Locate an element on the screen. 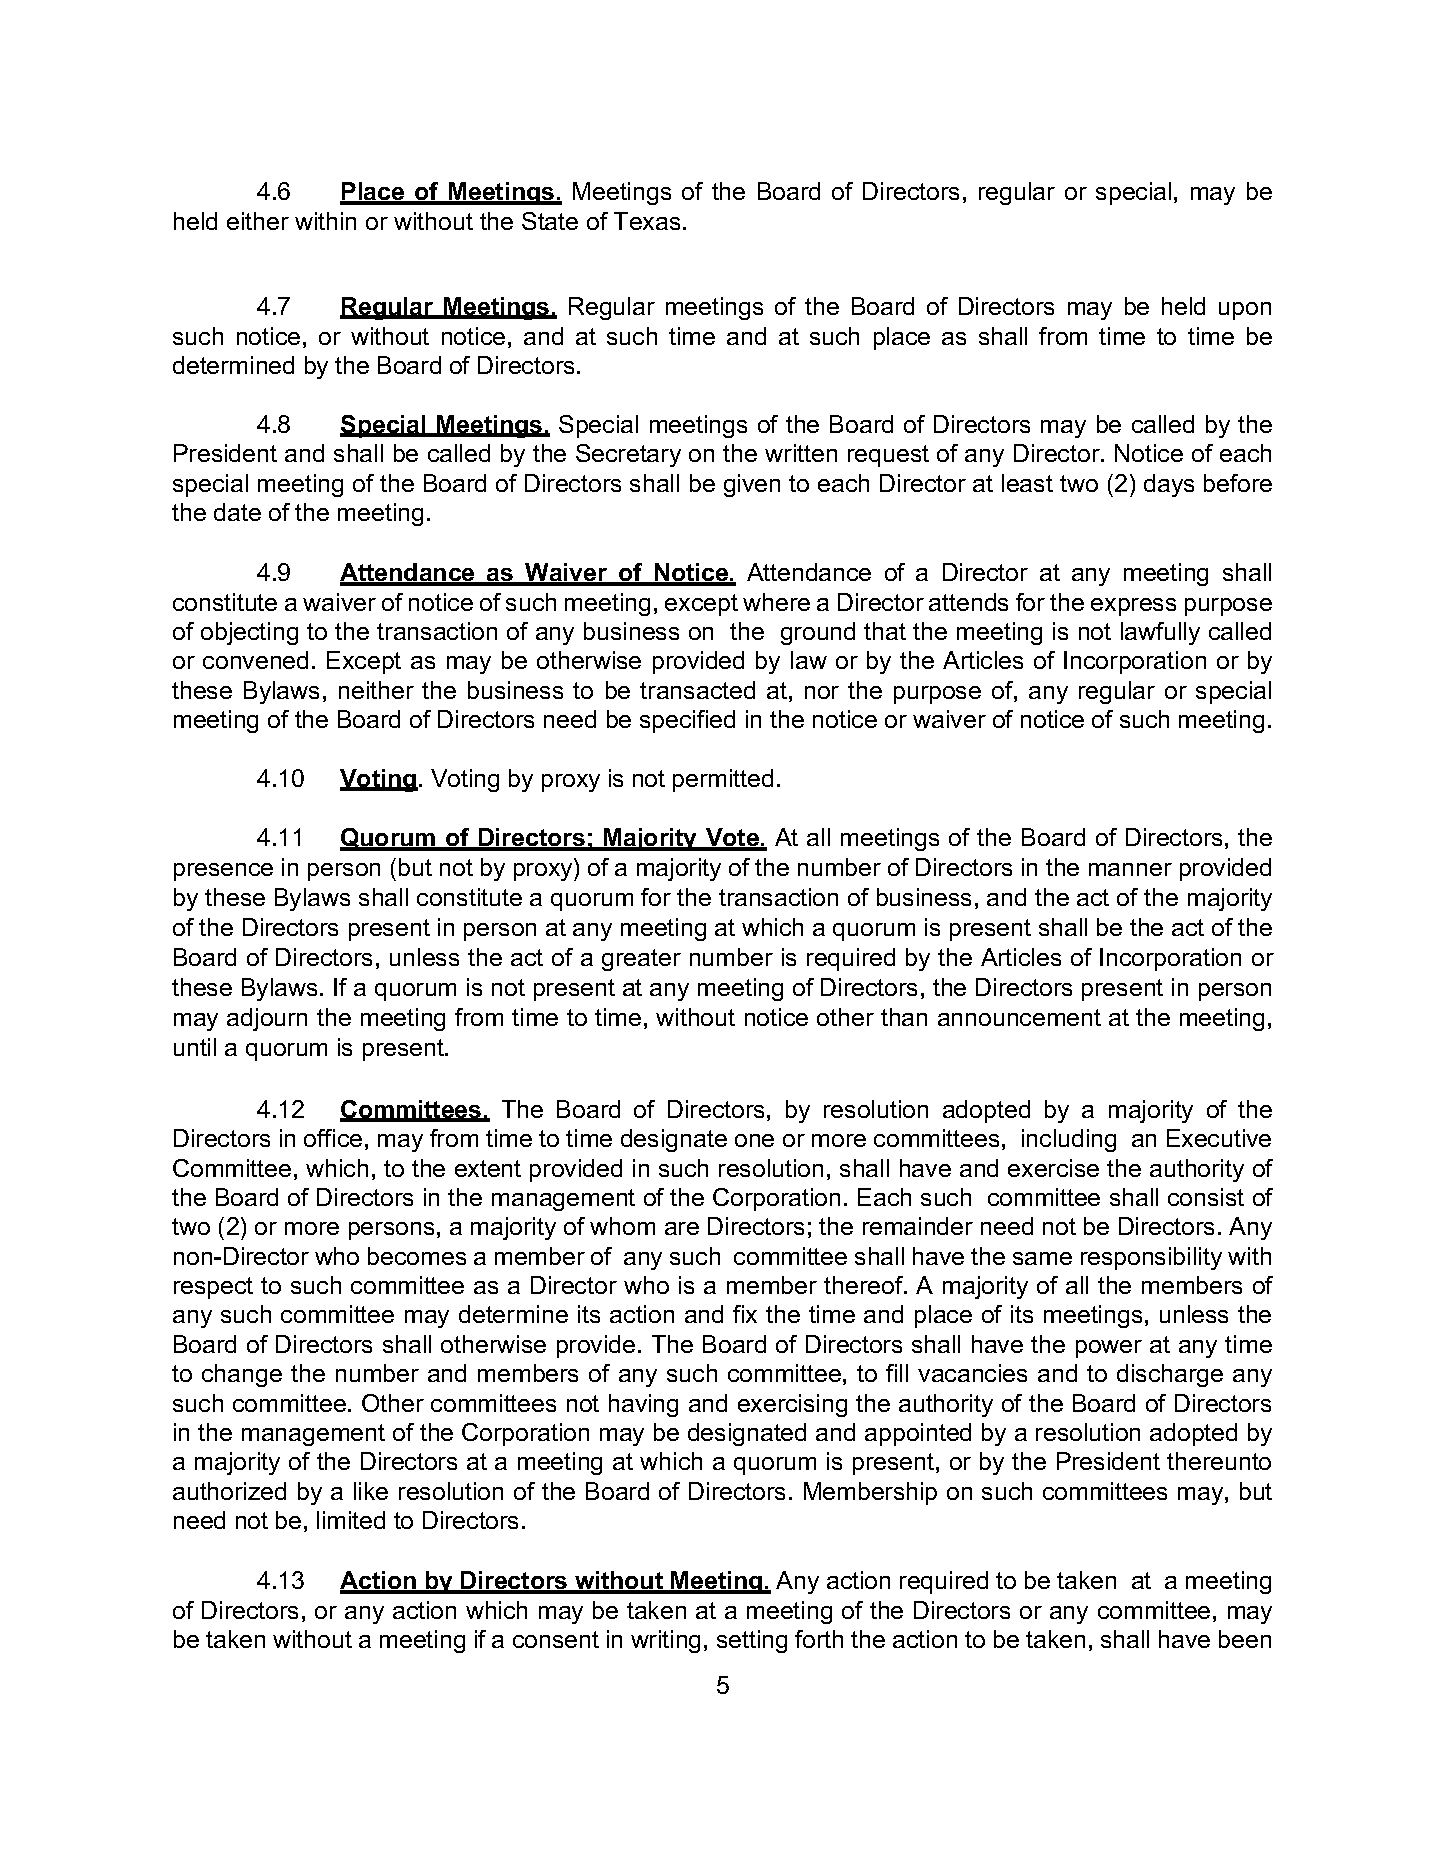 This screenshot has height=1873, width=1447. State is located at coordinates (550, 221).
